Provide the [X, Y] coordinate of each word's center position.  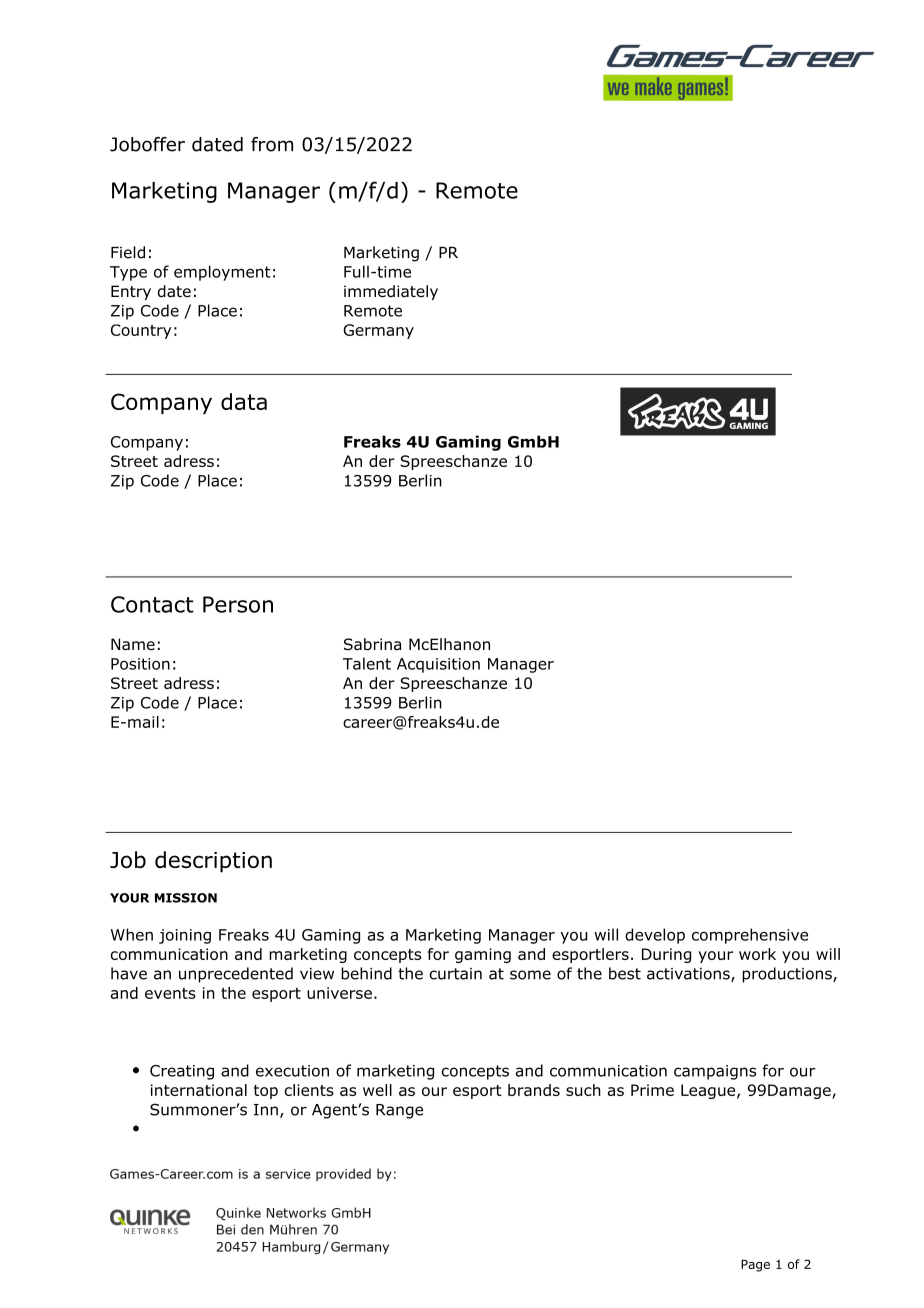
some [530, 975]
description [213, 862]
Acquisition [438, 665]
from [272, 144]
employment [222, 273]
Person [238, 604]
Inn [266, 1110]
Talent [367, 663]
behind [366, 973]
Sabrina [372, 644]
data [244, 401]
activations [689, 975]
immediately [391, 292]
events [170, 993]
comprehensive [750, 936]
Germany [378, 331]
